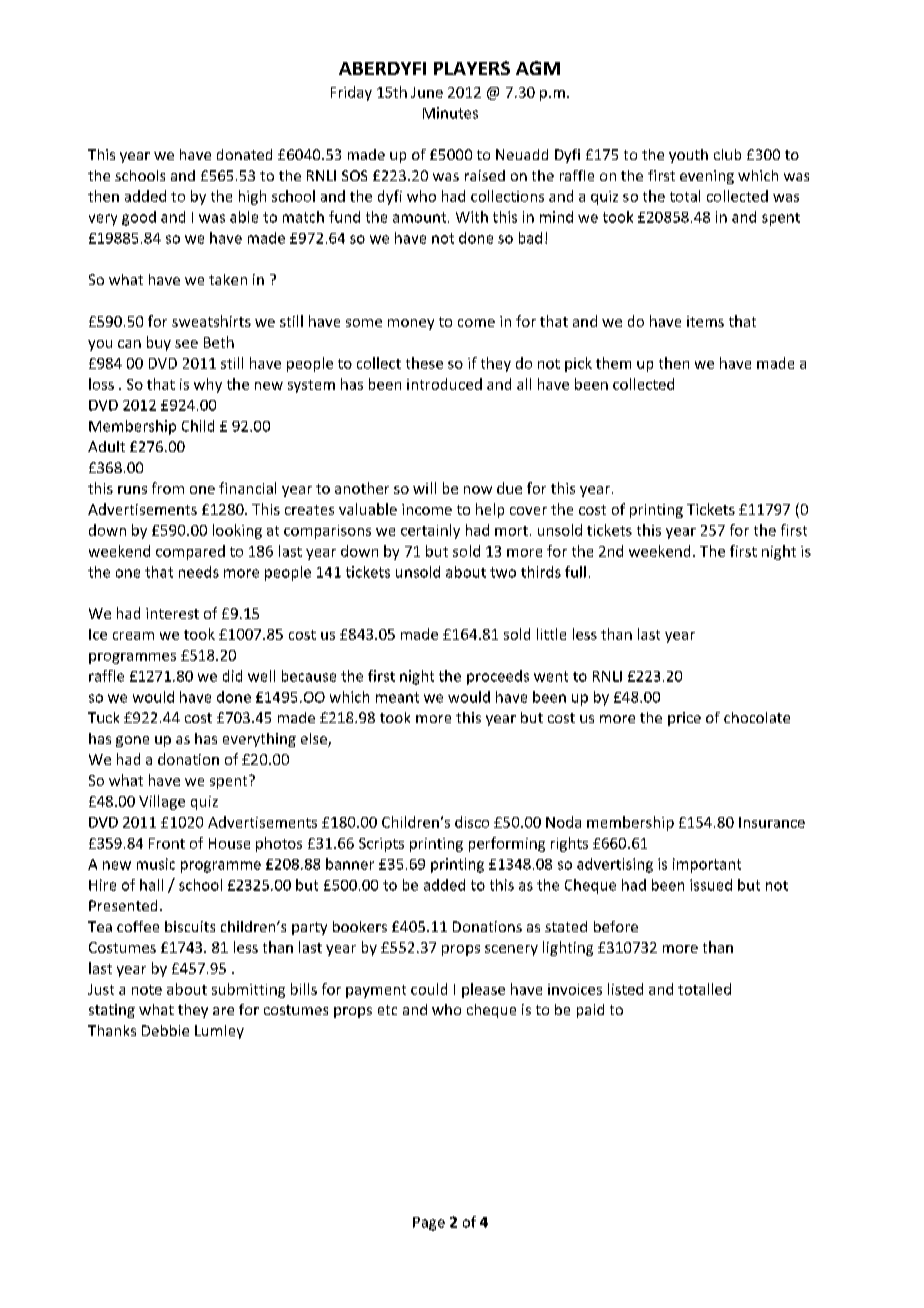 This image has width=924, height=1308. What do you see at coordinates (424, 488) in the image?
I see `will` at bounding box center [424, 488].
